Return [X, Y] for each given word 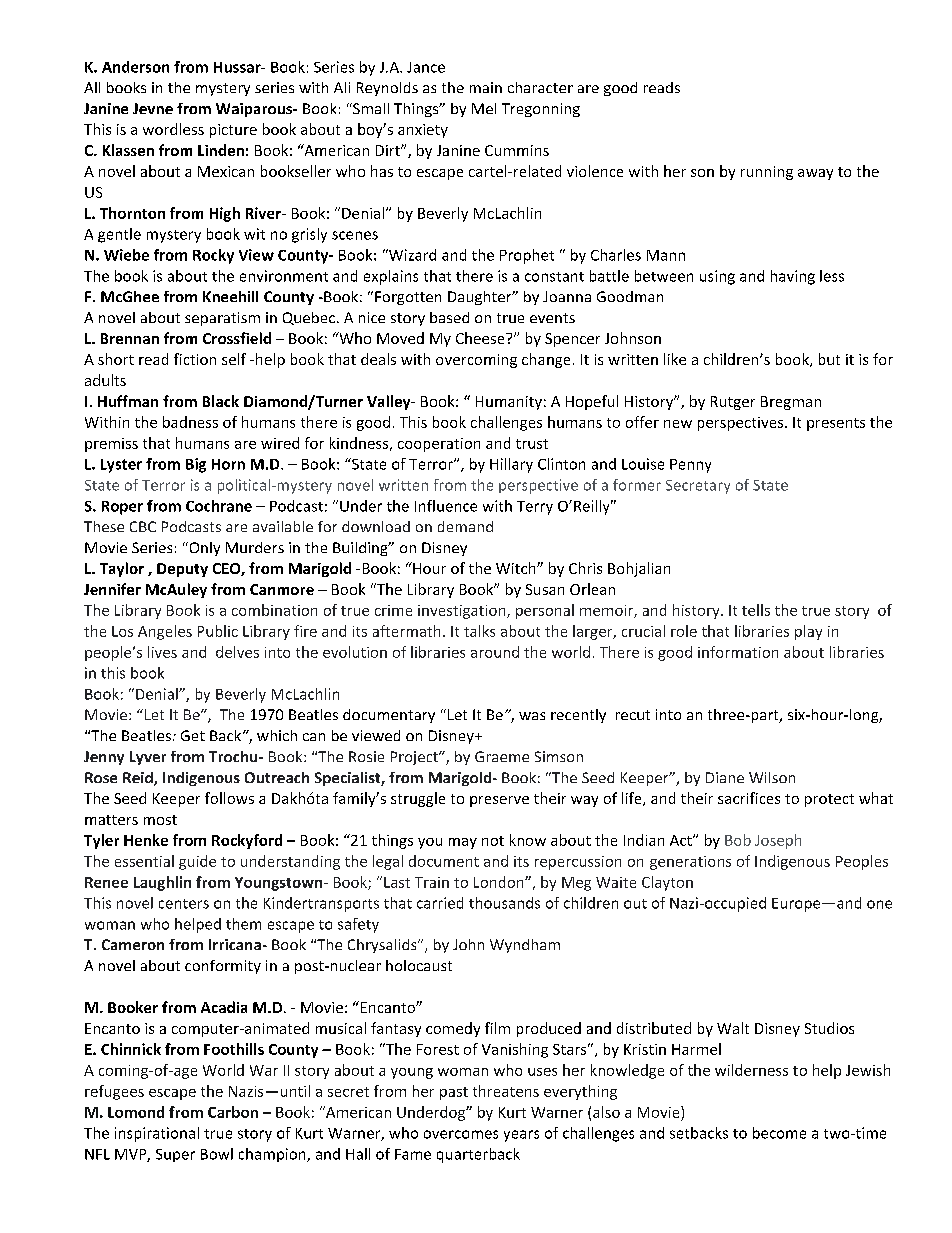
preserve [499, 801]
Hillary [511, 465]
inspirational [157, 1134]
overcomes [461, 1134]
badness [190, 422]
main [486, 87]
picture [233, 131]
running [767, 173]
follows [229, 798]
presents [836, 424]
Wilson [772, 777]
